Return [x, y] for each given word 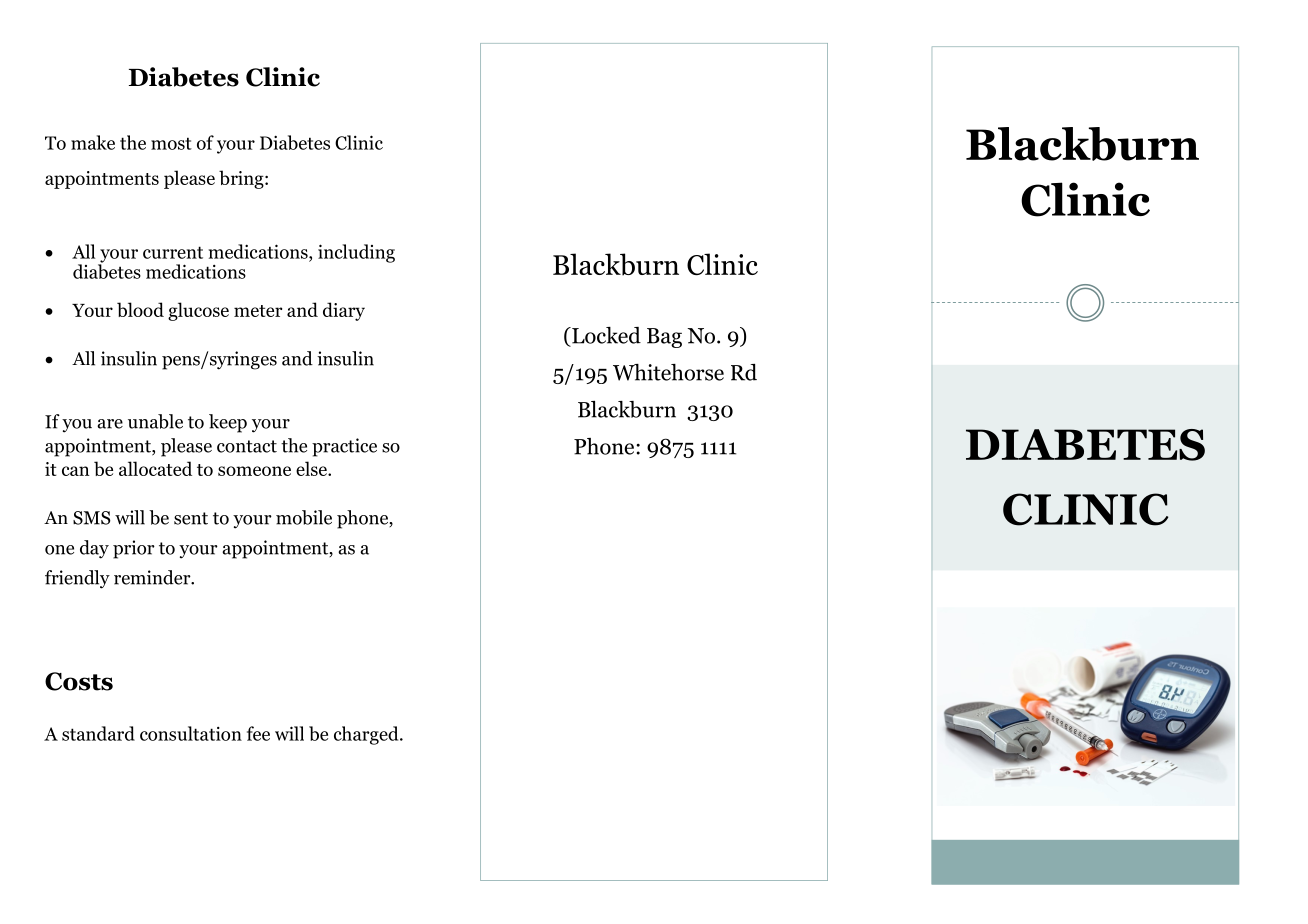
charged [367, 735]
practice [344, 447]
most [171, 143]
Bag [664, 338]
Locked [605, 335]
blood [140, 309]
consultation [191, 733]
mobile [304, 517]
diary [344, 311]
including [356, 253]
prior [134, 549]
